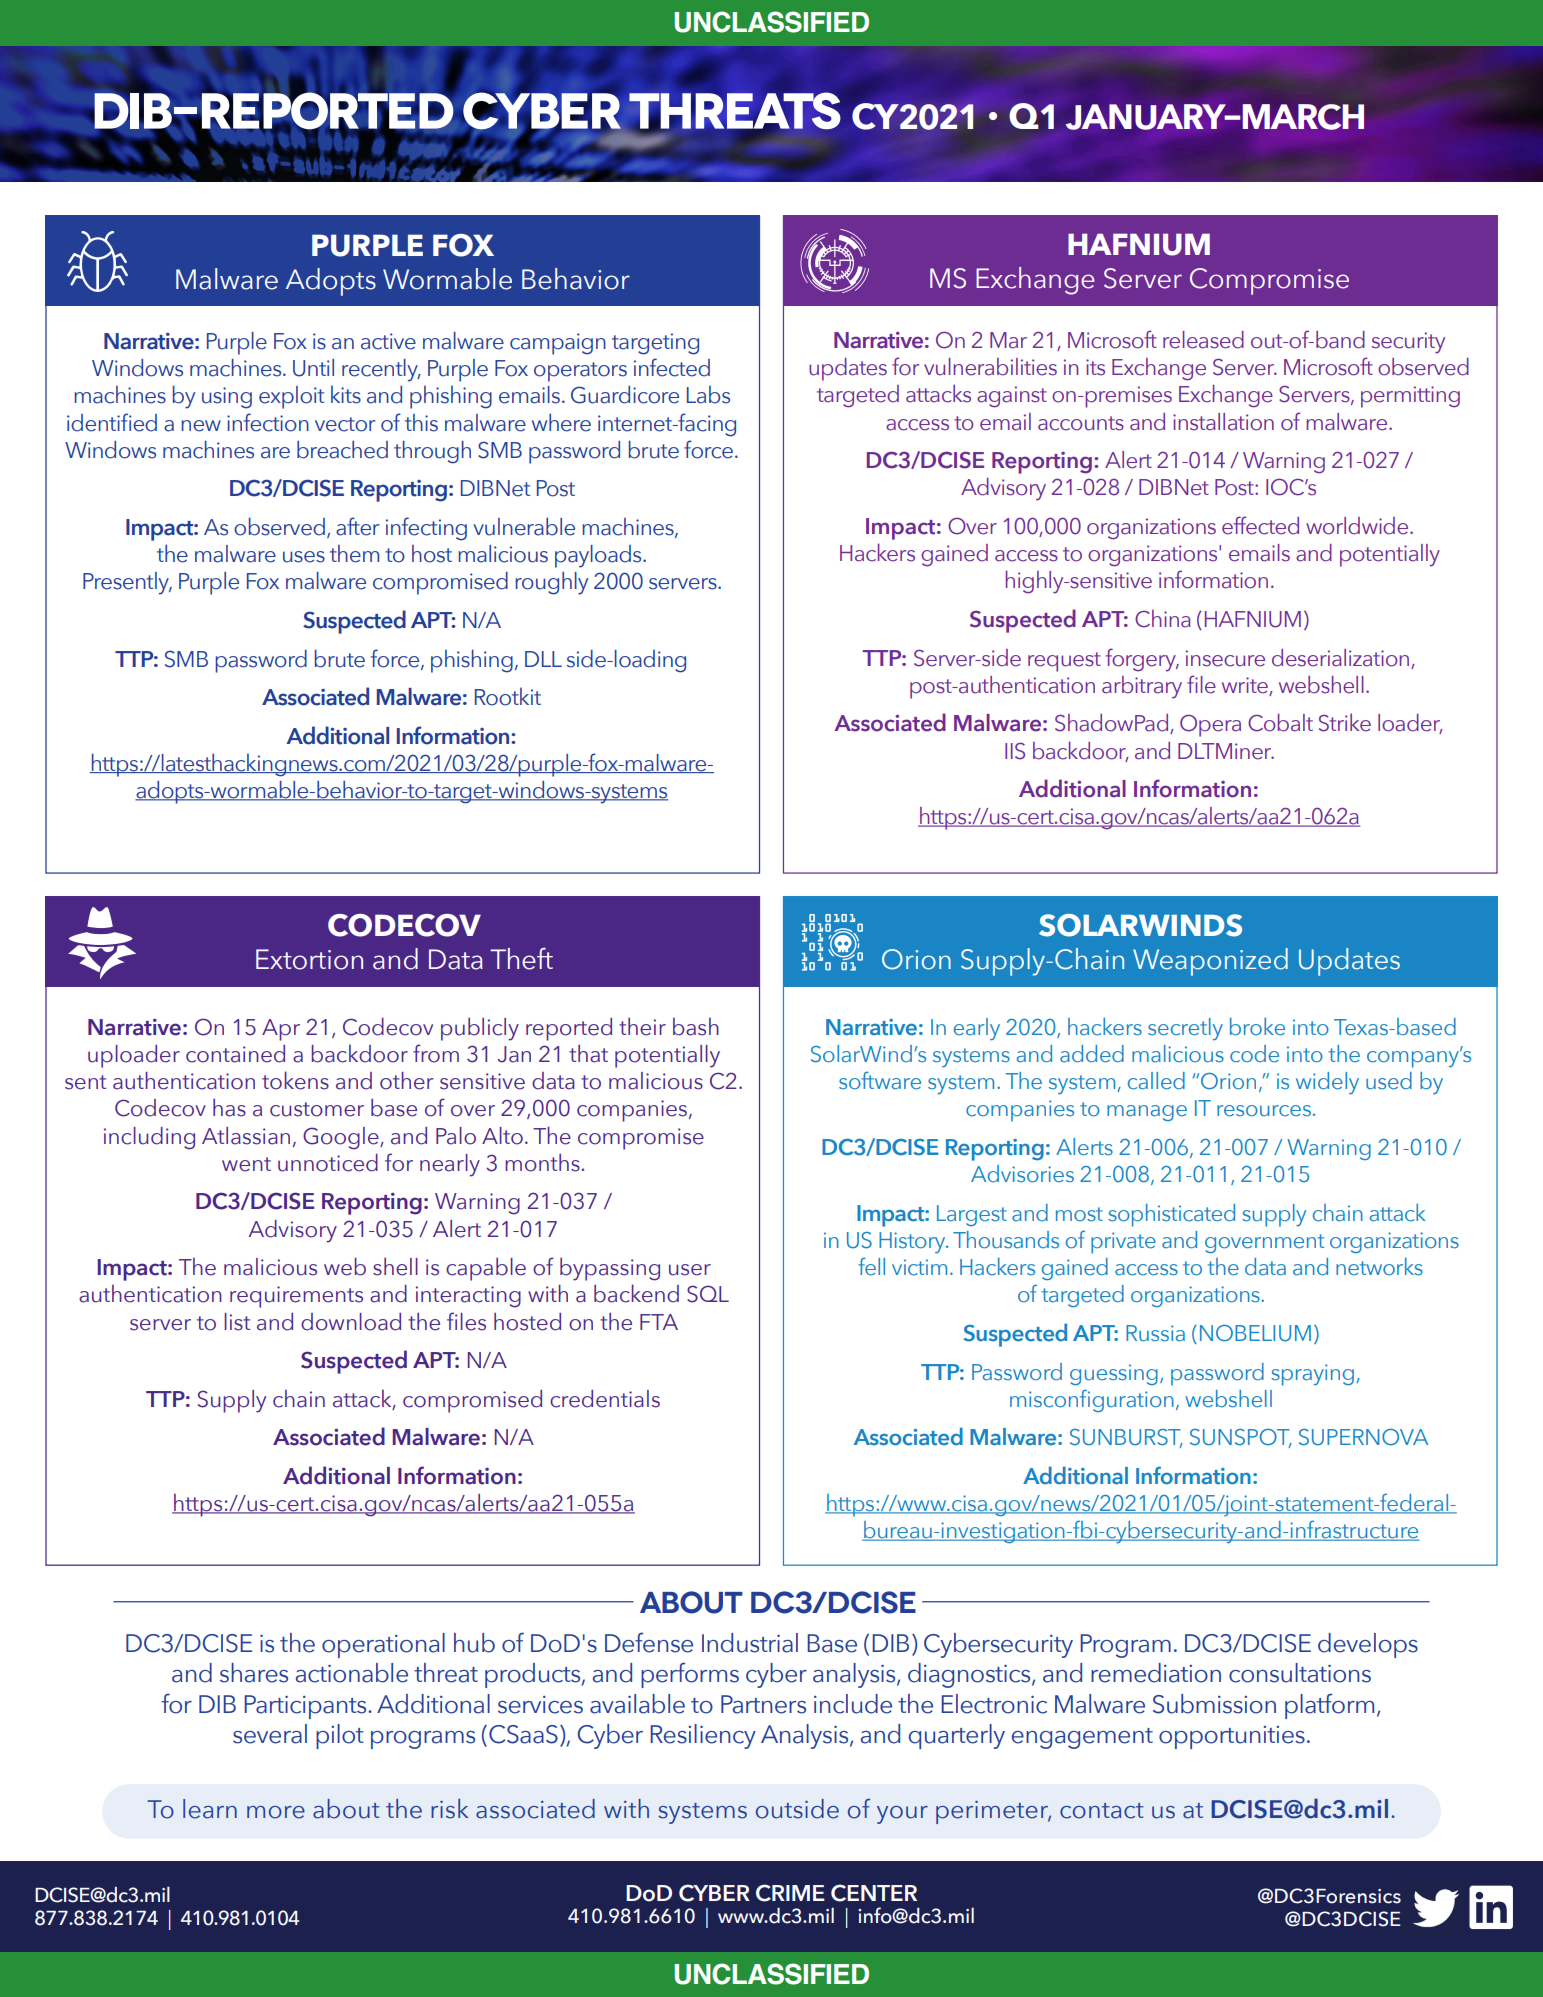  I want to click on FTA, so click(659, 1322).
